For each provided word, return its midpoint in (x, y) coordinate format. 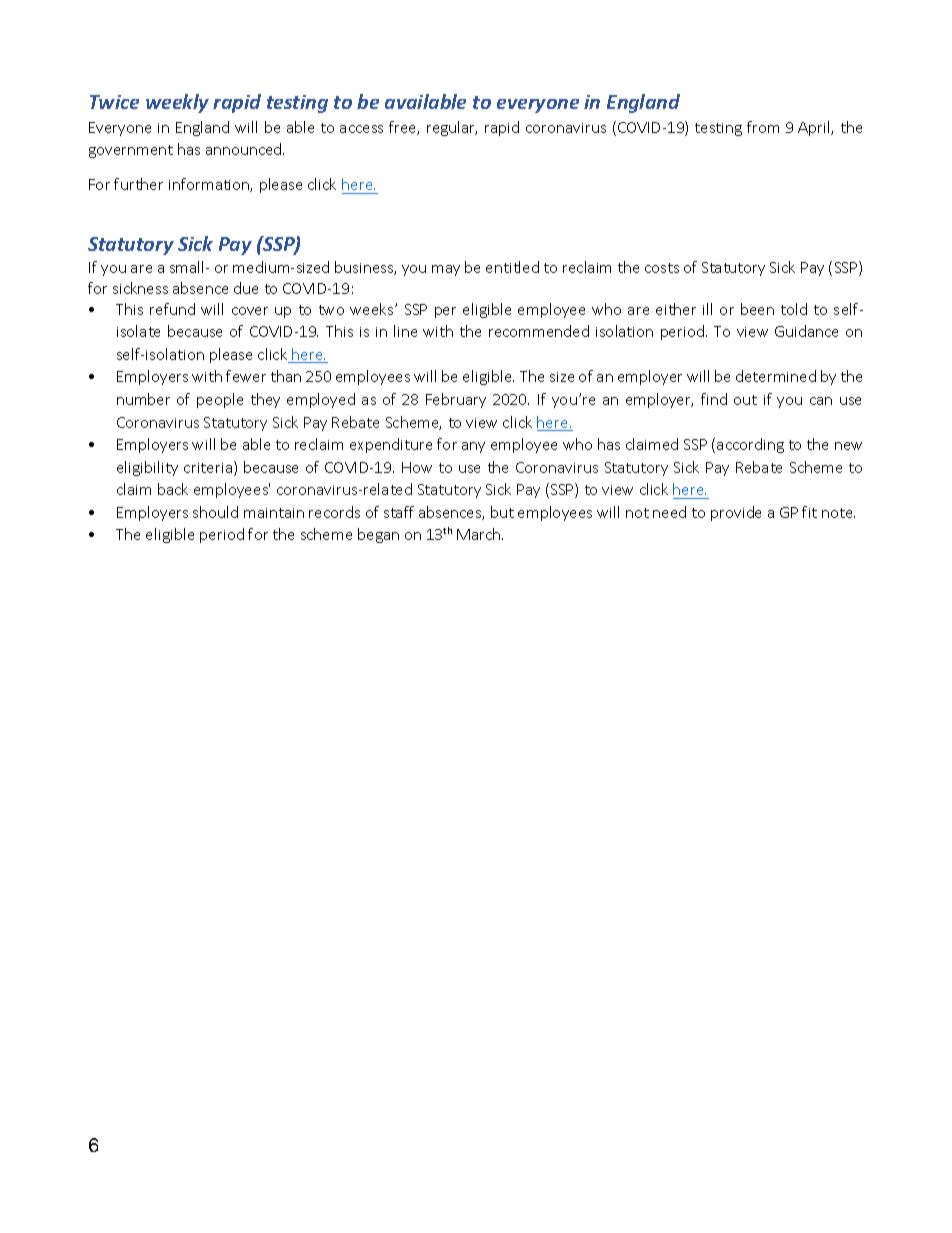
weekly (177, 103)
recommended (539, 331)
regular (452, 128)
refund (172, 309)
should (215, 512)
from (763, 127)
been (757, 309)
